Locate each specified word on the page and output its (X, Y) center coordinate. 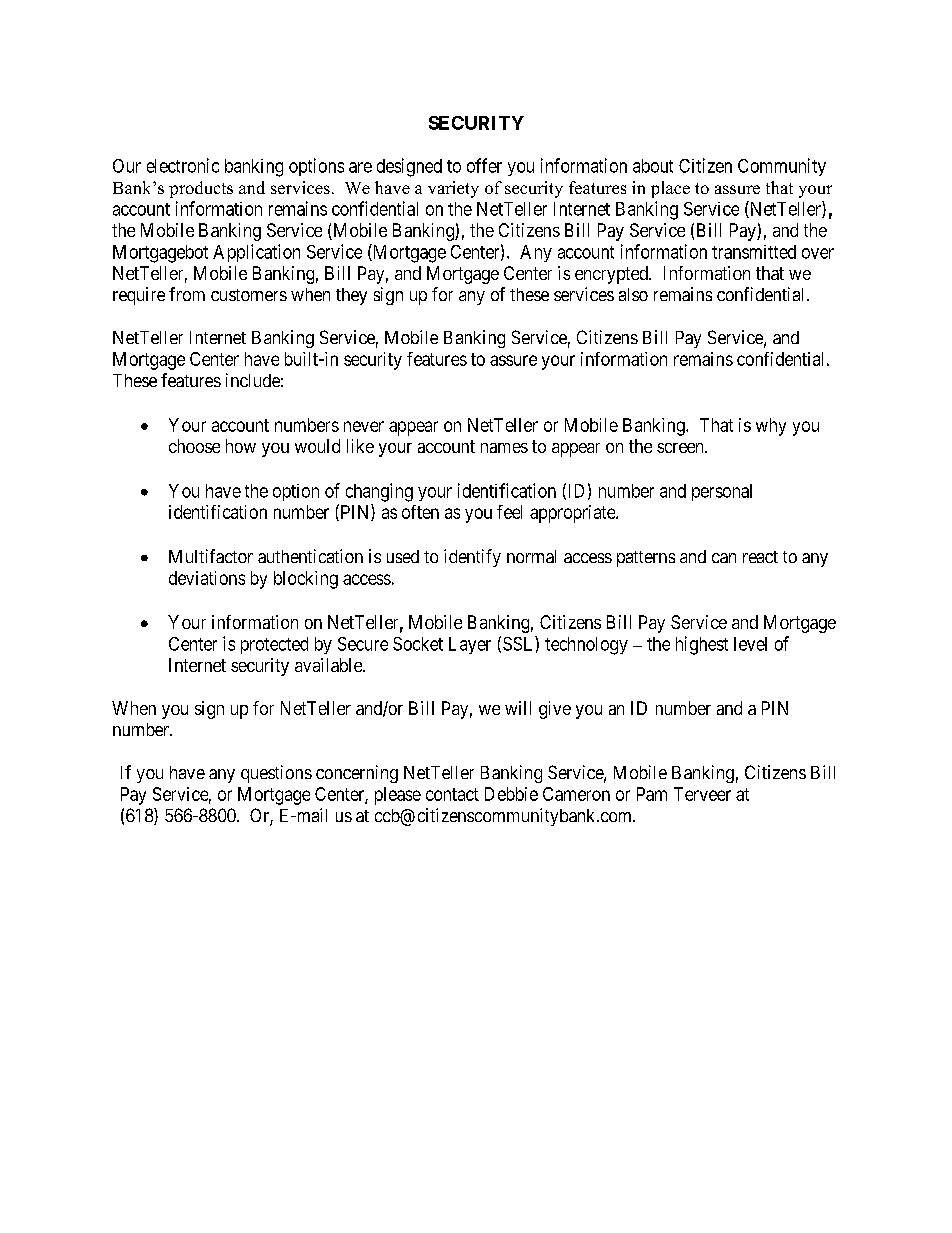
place (670, 189)
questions (276, 774)
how (241, 446)
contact (452, 794)
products (201, 189)
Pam (652, 794)
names (504, 448)
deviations (207, 578)
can (724, 558)
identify (472, 558)
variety (453, 189)
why (771, 427)
